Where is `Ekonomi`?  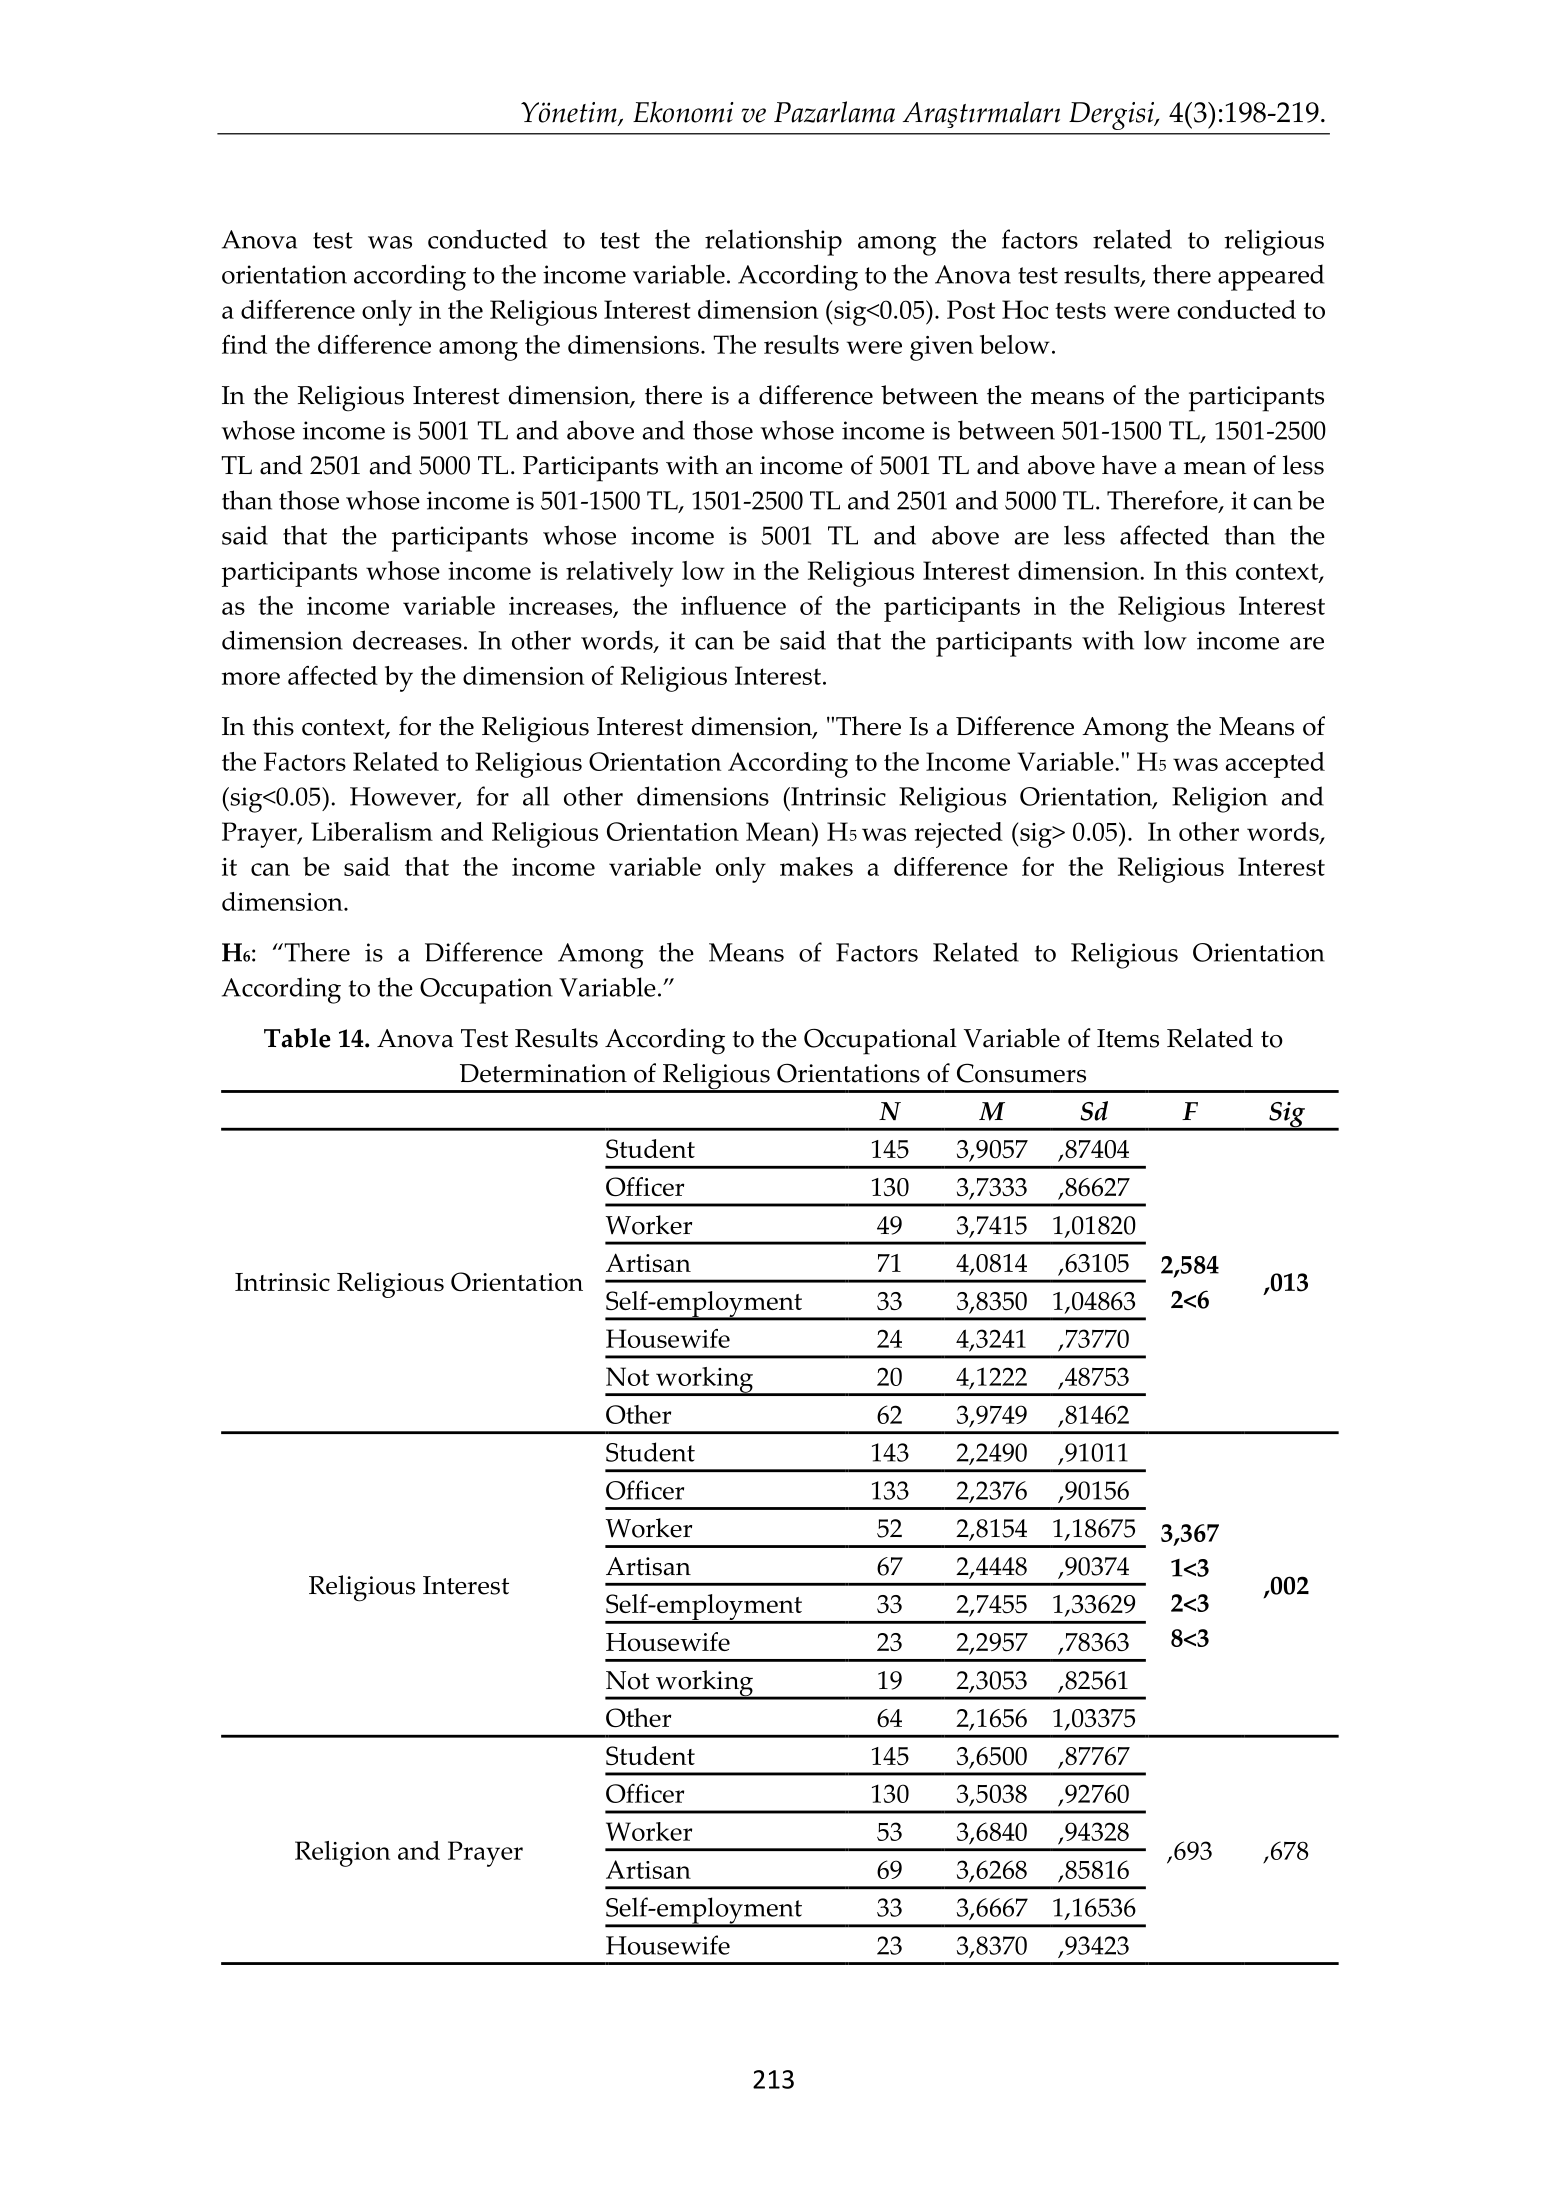
Ekonomi is located at coordinates (683, 112).
